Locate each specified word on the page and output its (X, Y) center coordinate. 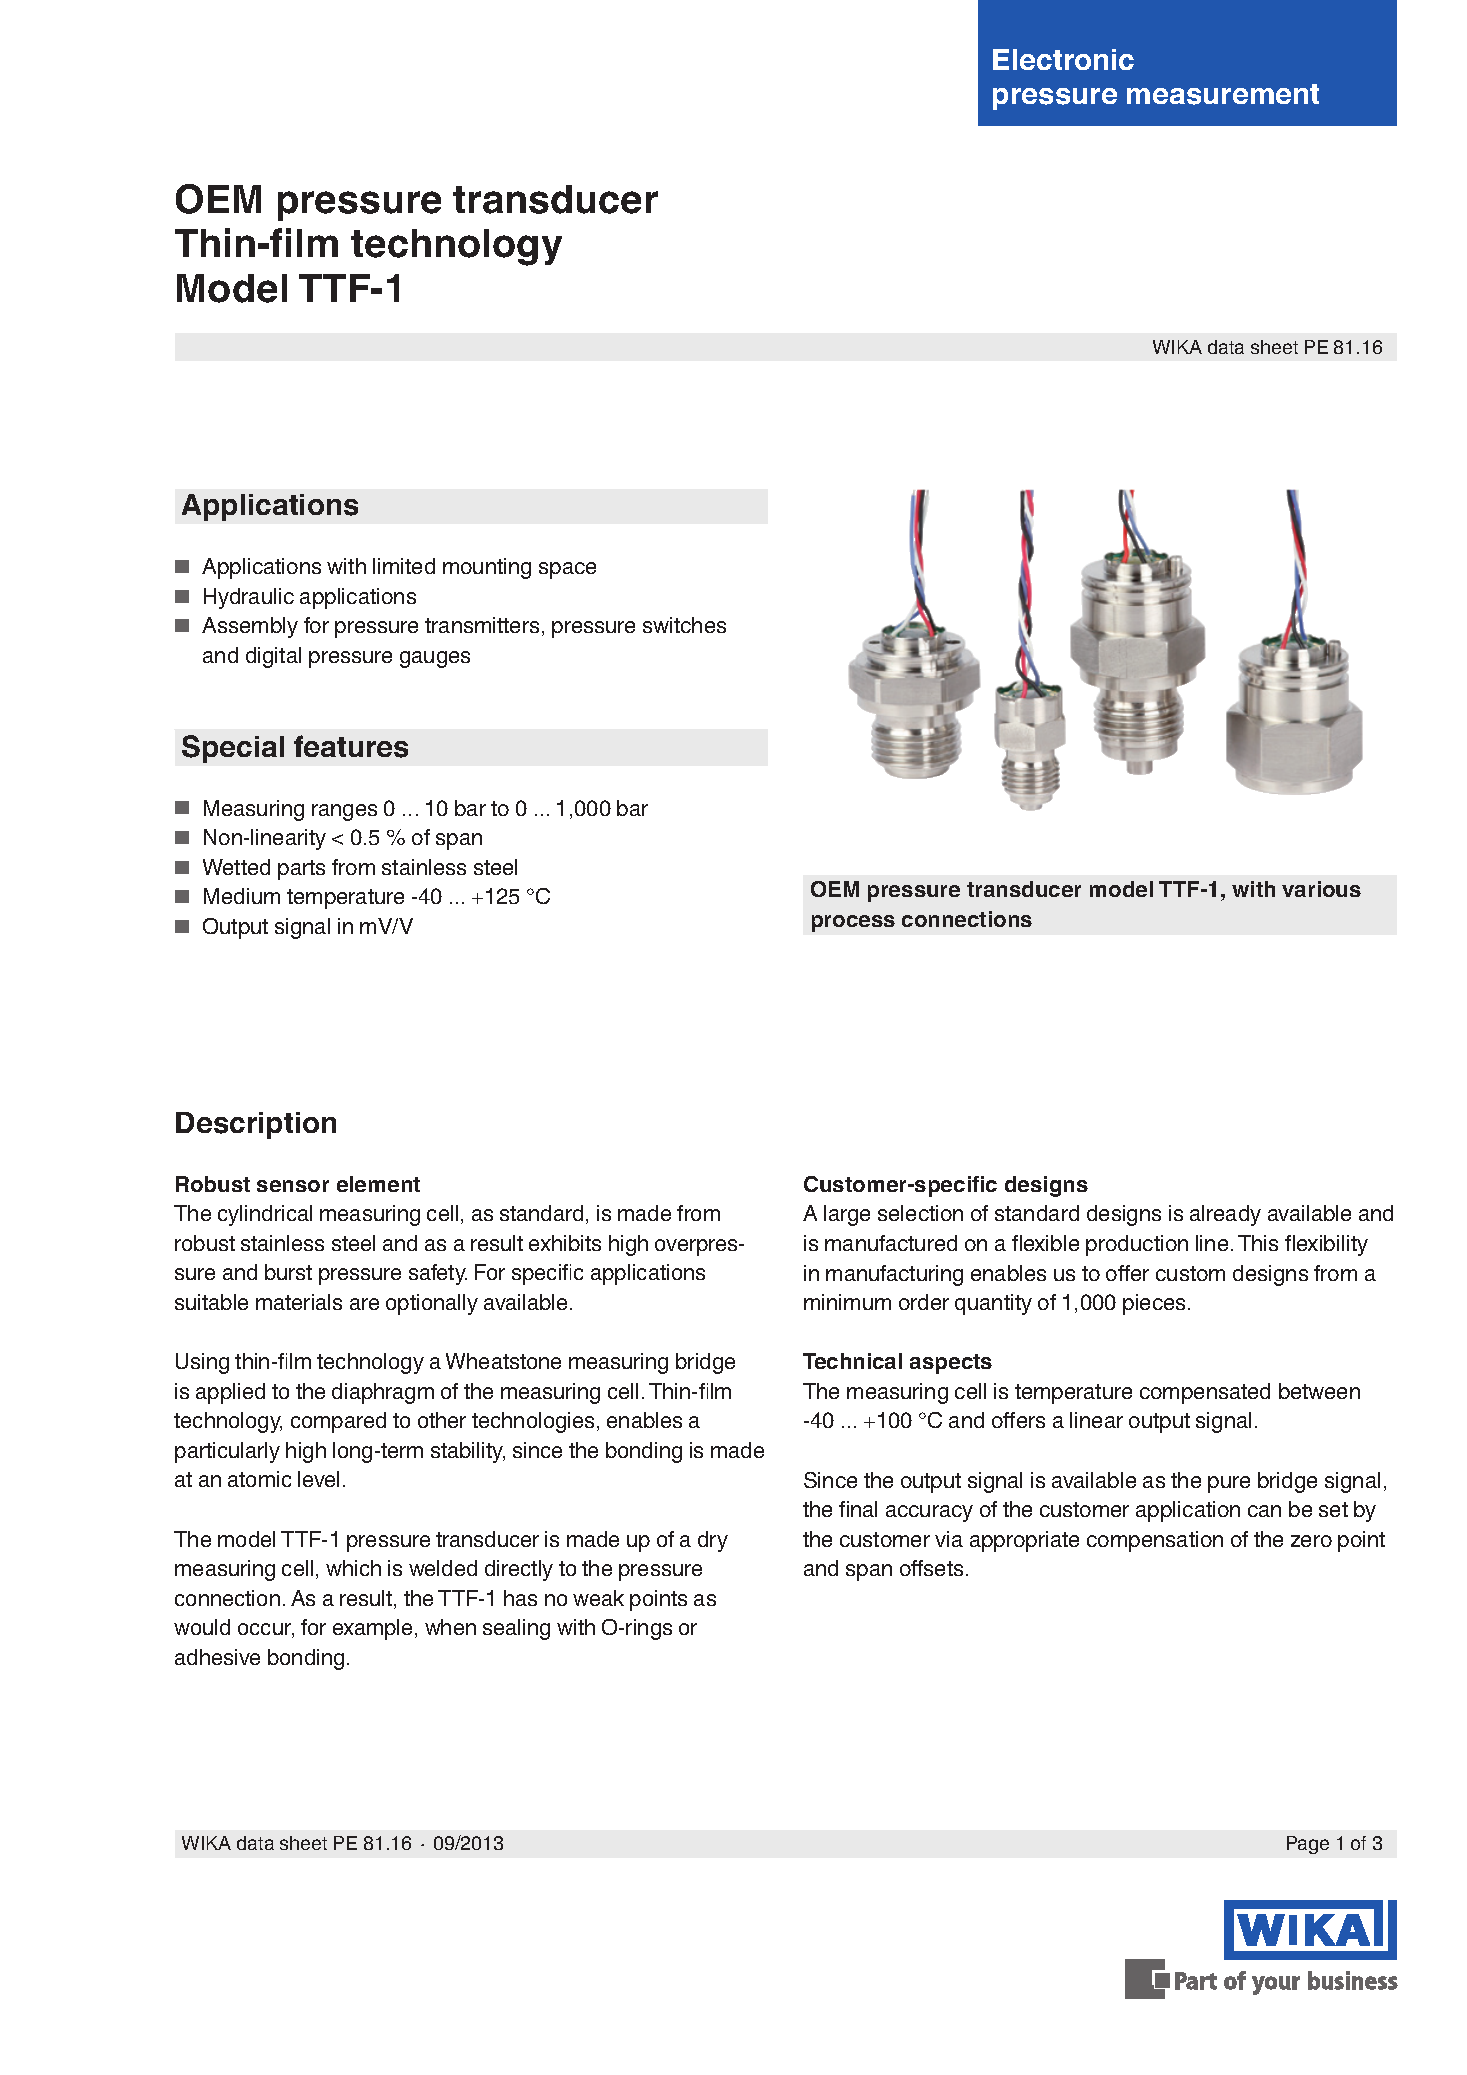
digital (273, 657)
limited (404, 566)
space (567, 570)
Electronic (1063, 59)
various (1321, 889)
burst (288, 1272)
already (1225, 1215)
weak (598, 1598)
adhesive (217, 1657)
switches (684, 625)
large (847, 1215)
